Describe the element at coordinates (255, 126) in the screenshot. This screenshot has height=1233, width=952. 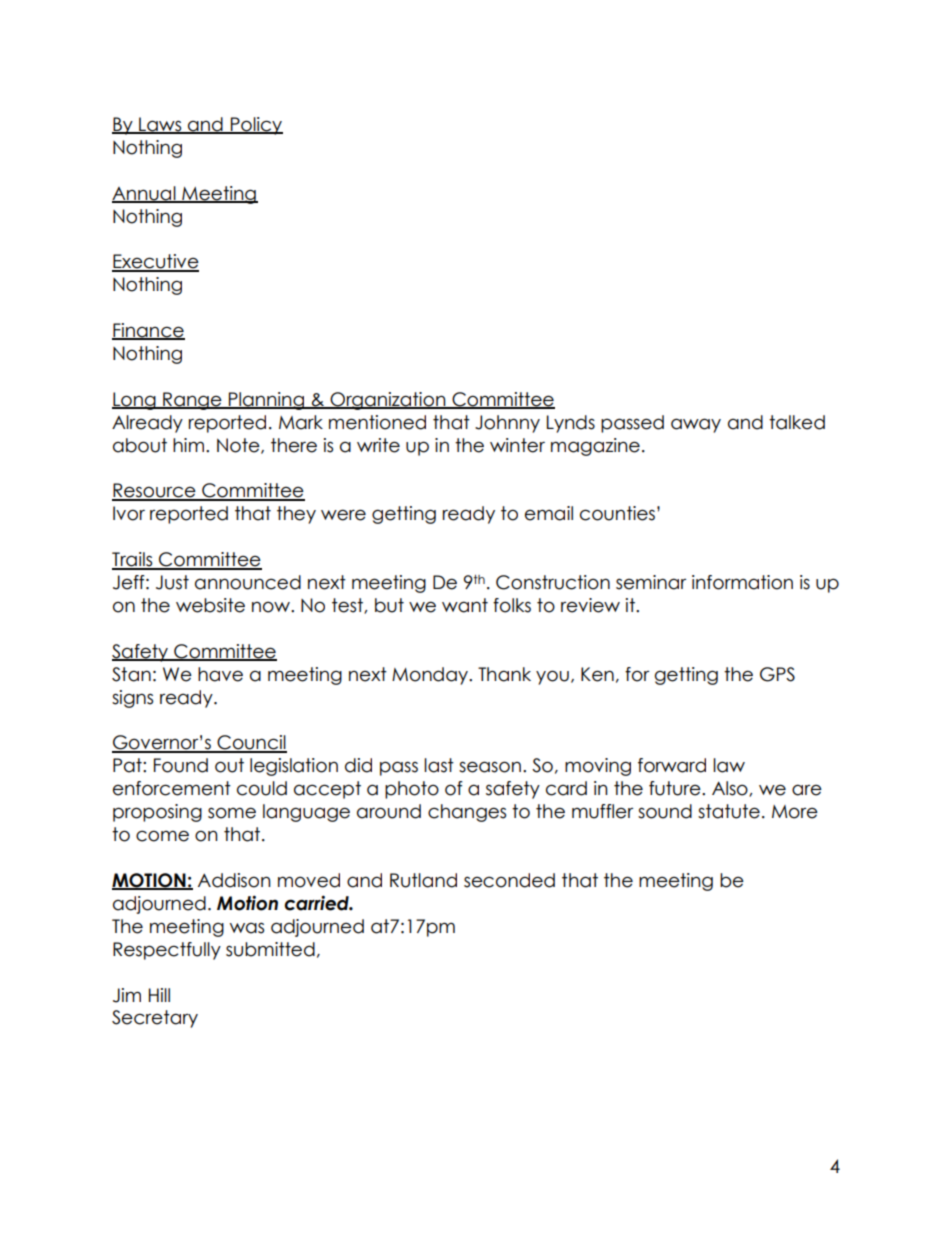
I see `Policy` at that location.
